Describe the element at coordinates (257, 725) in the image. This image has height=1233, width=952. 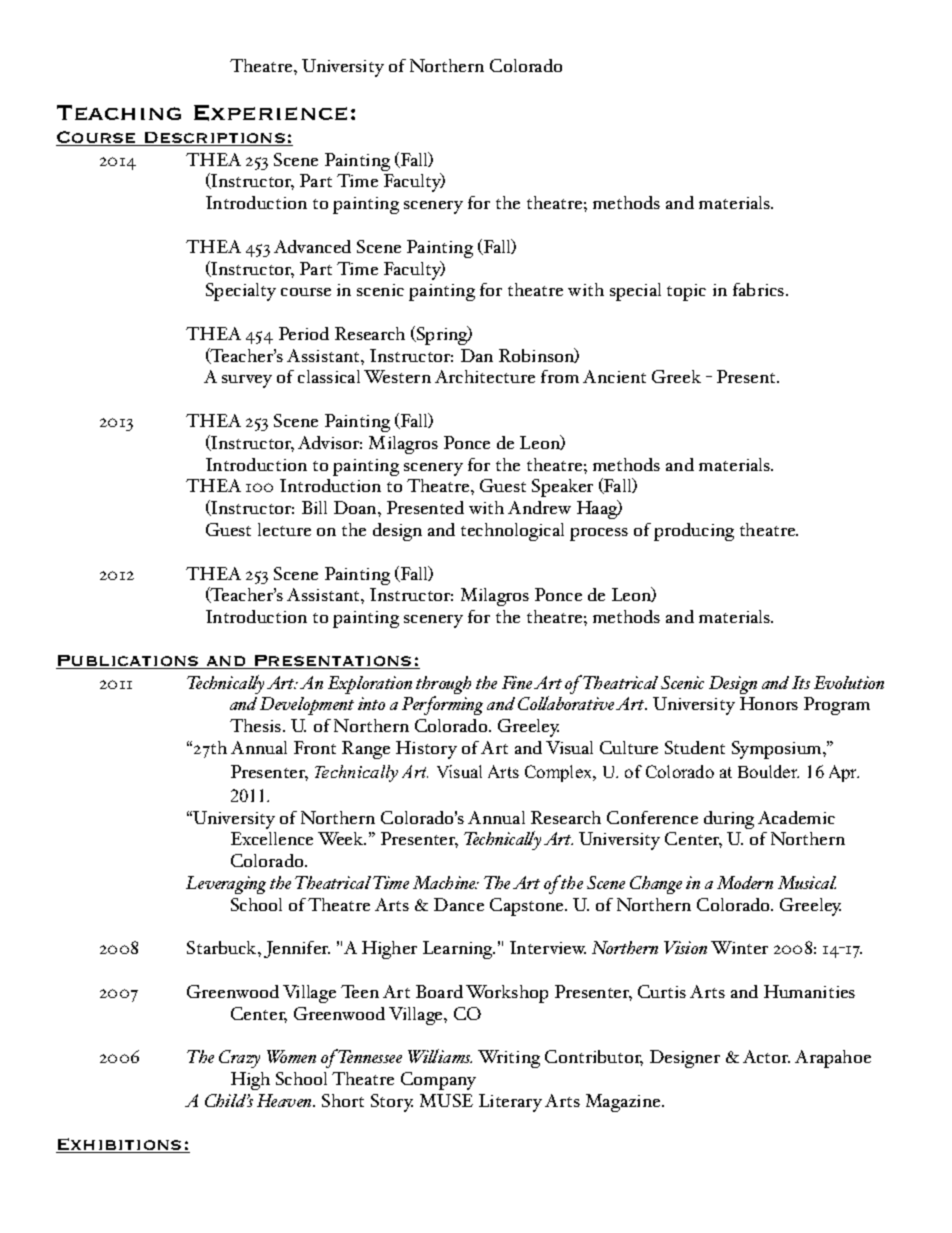
I see `Thesis` at that location.
